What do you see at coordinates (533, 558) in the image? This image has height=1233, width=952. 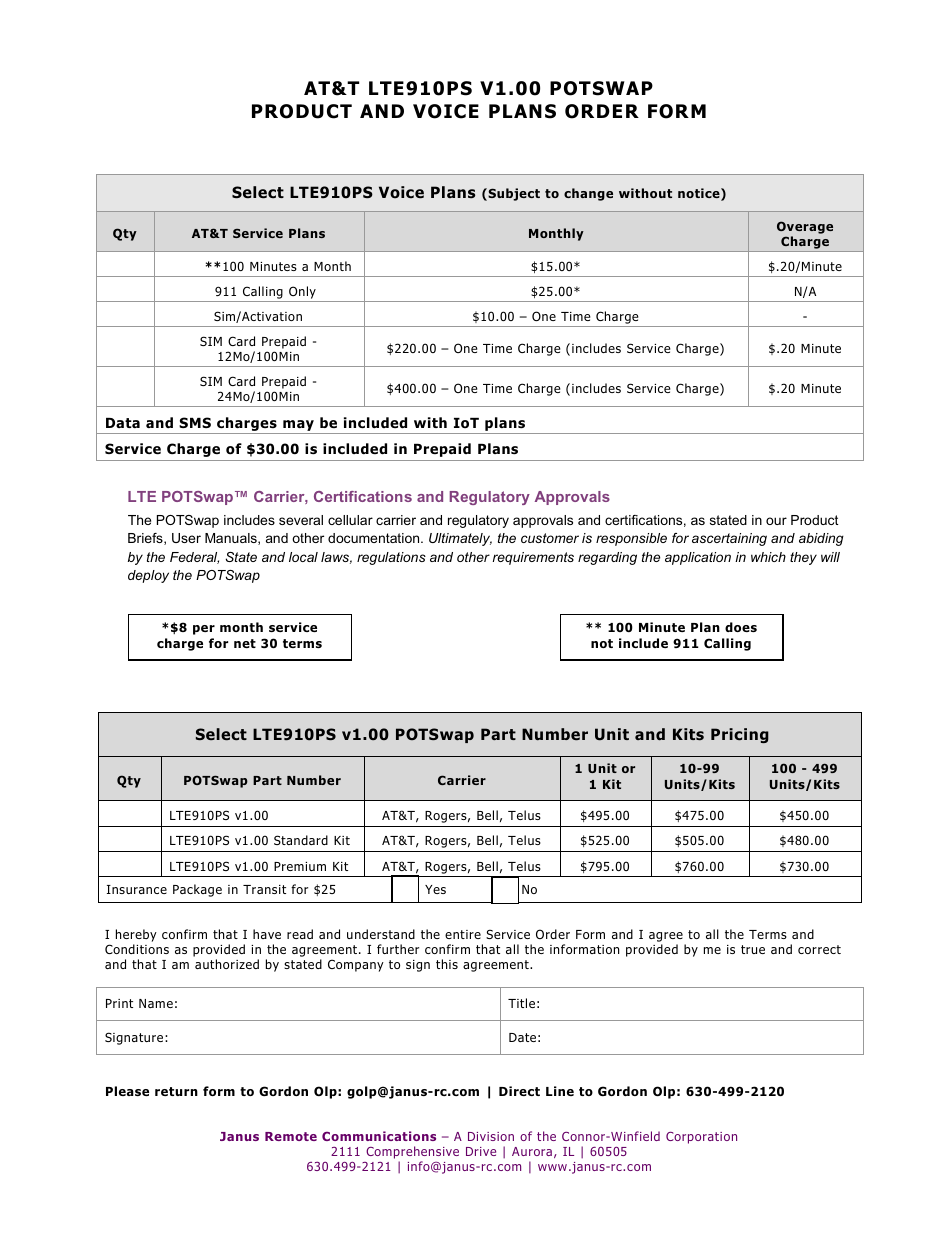 I see `requirements` at bounding box center [533, 558].
